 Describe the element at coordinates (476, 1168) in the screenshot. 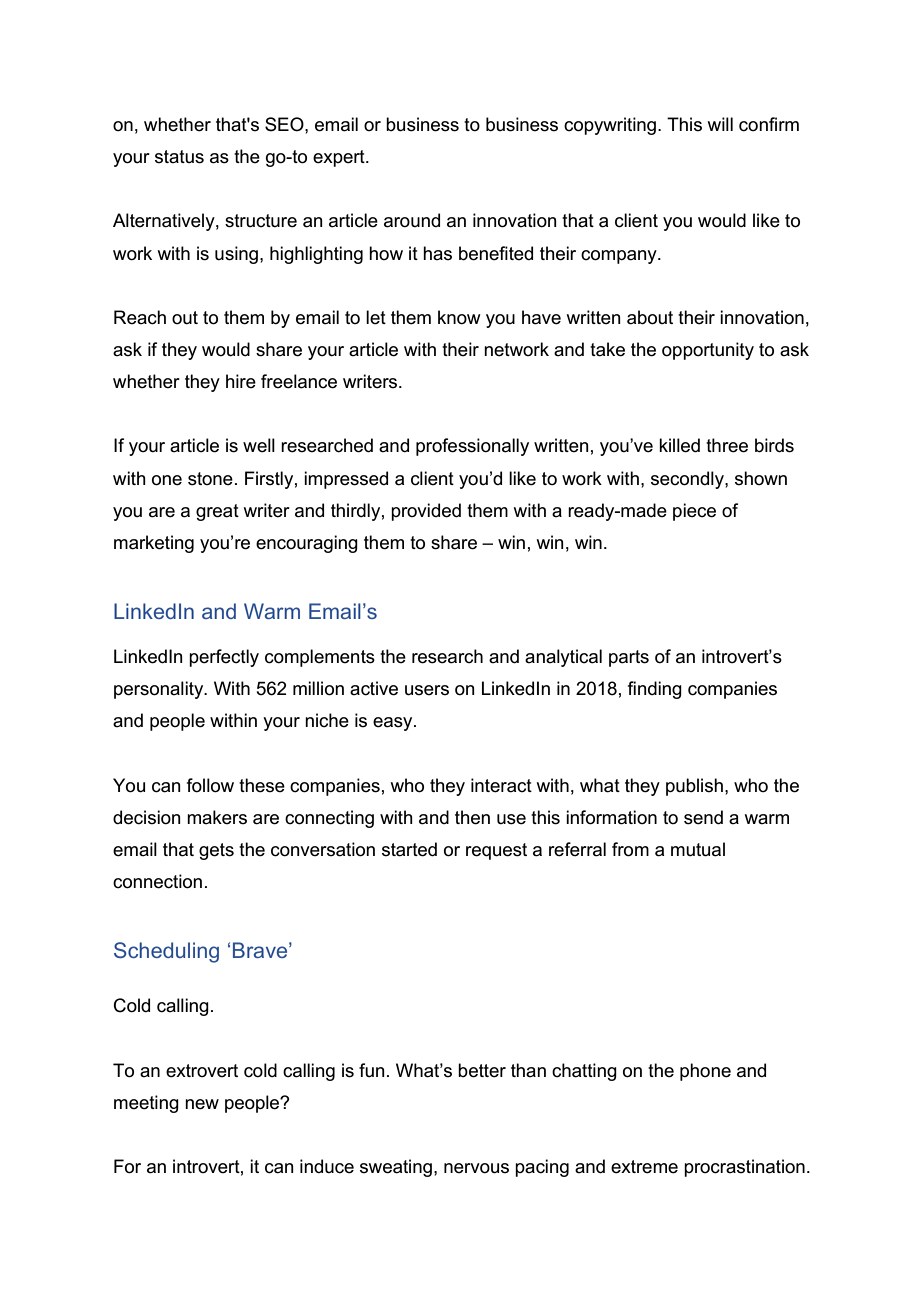

I see `nervous` at that location.
